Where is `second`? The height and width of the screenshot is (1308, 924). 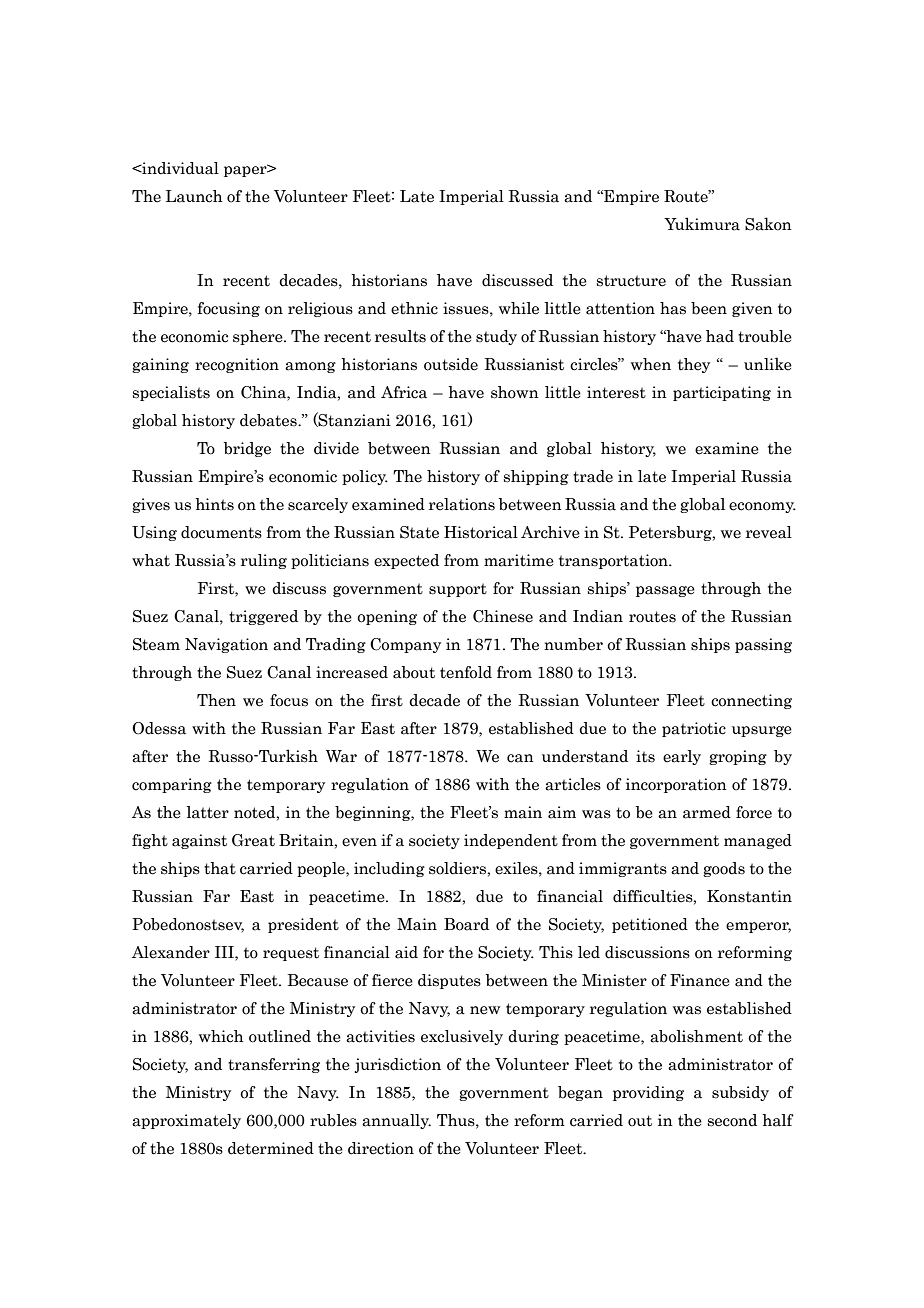 second is located at coordinates (732, 1120).
